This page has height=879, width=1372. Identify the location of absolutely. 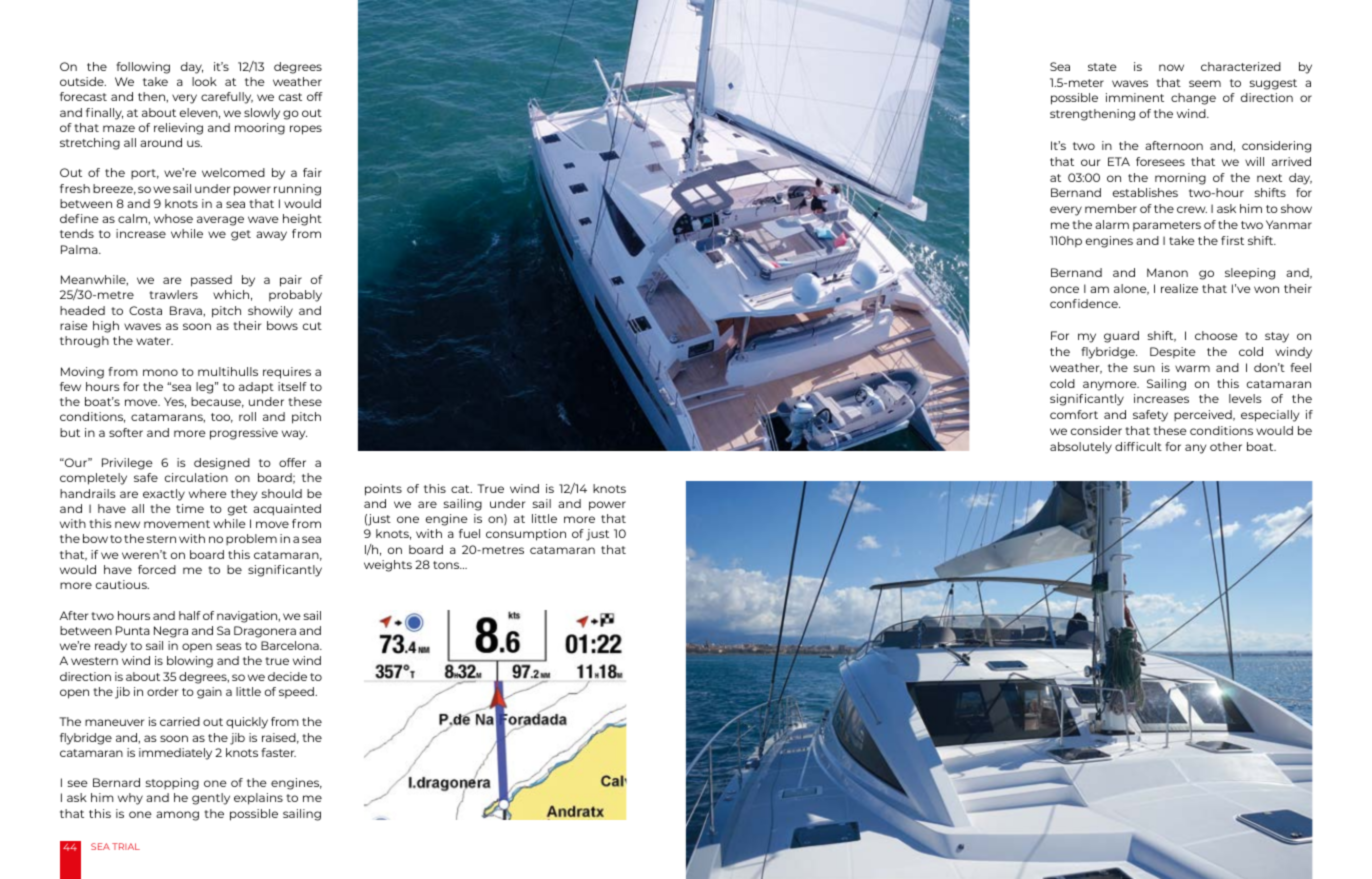
(1081, 448).
